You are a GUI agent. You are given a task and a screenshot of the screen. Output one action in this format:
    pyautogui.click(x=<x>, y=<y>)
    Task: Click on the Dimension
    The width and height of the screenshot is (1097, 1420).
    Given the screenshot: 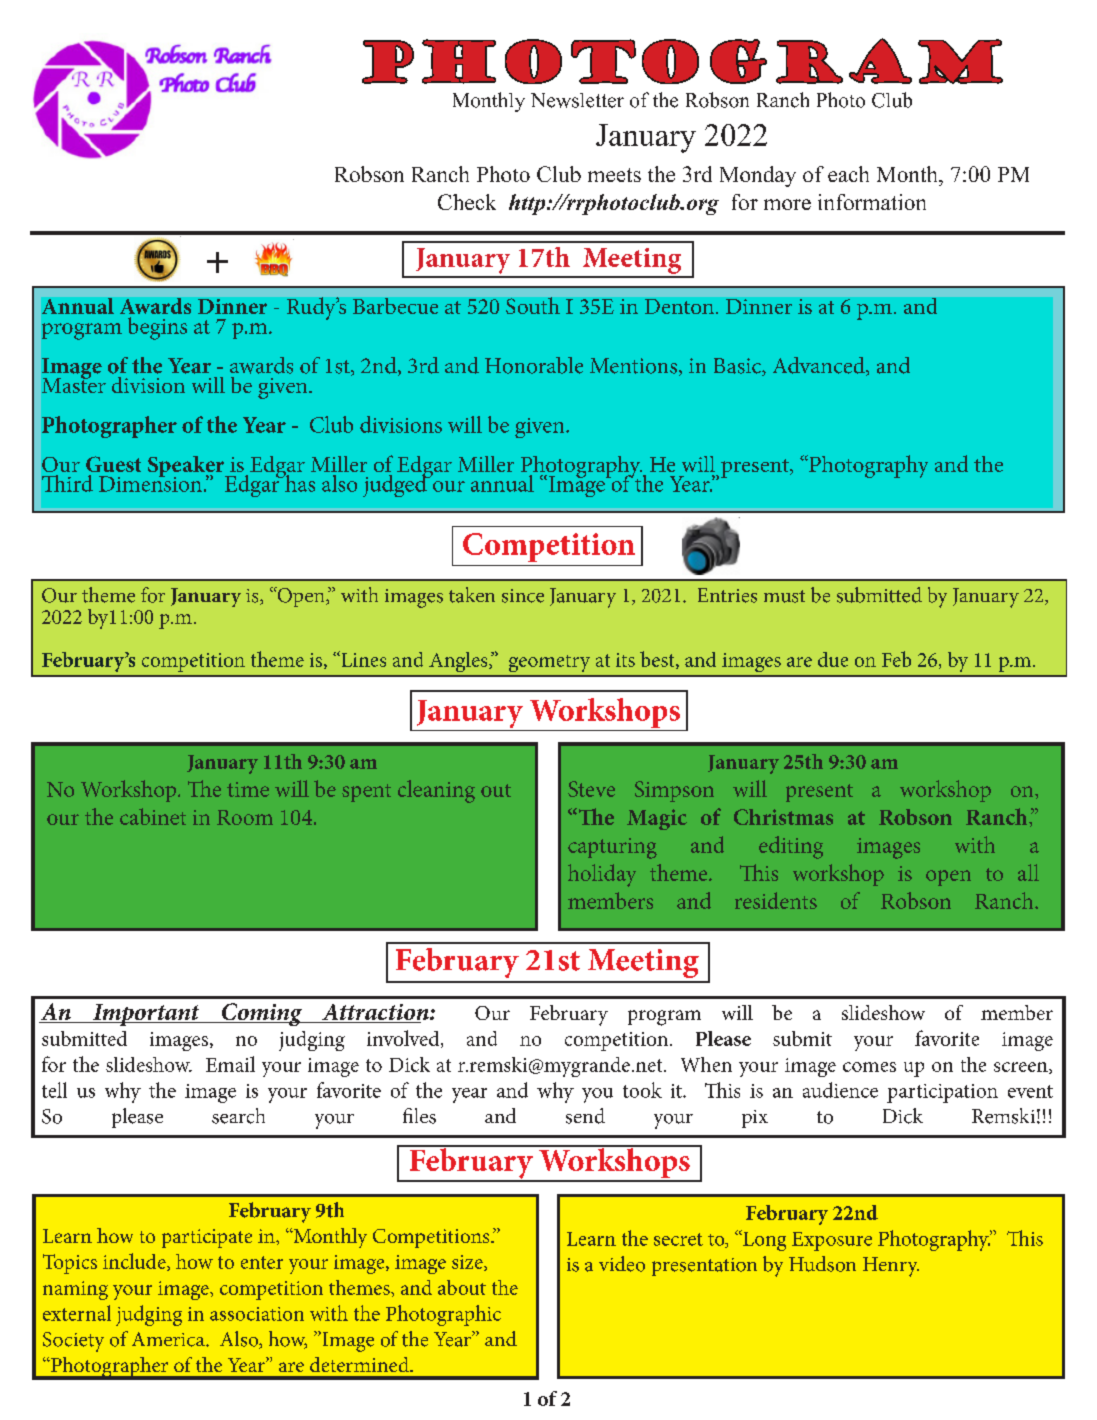 What is the action you would take?
    pyautogui.click(x=150, y=483)
